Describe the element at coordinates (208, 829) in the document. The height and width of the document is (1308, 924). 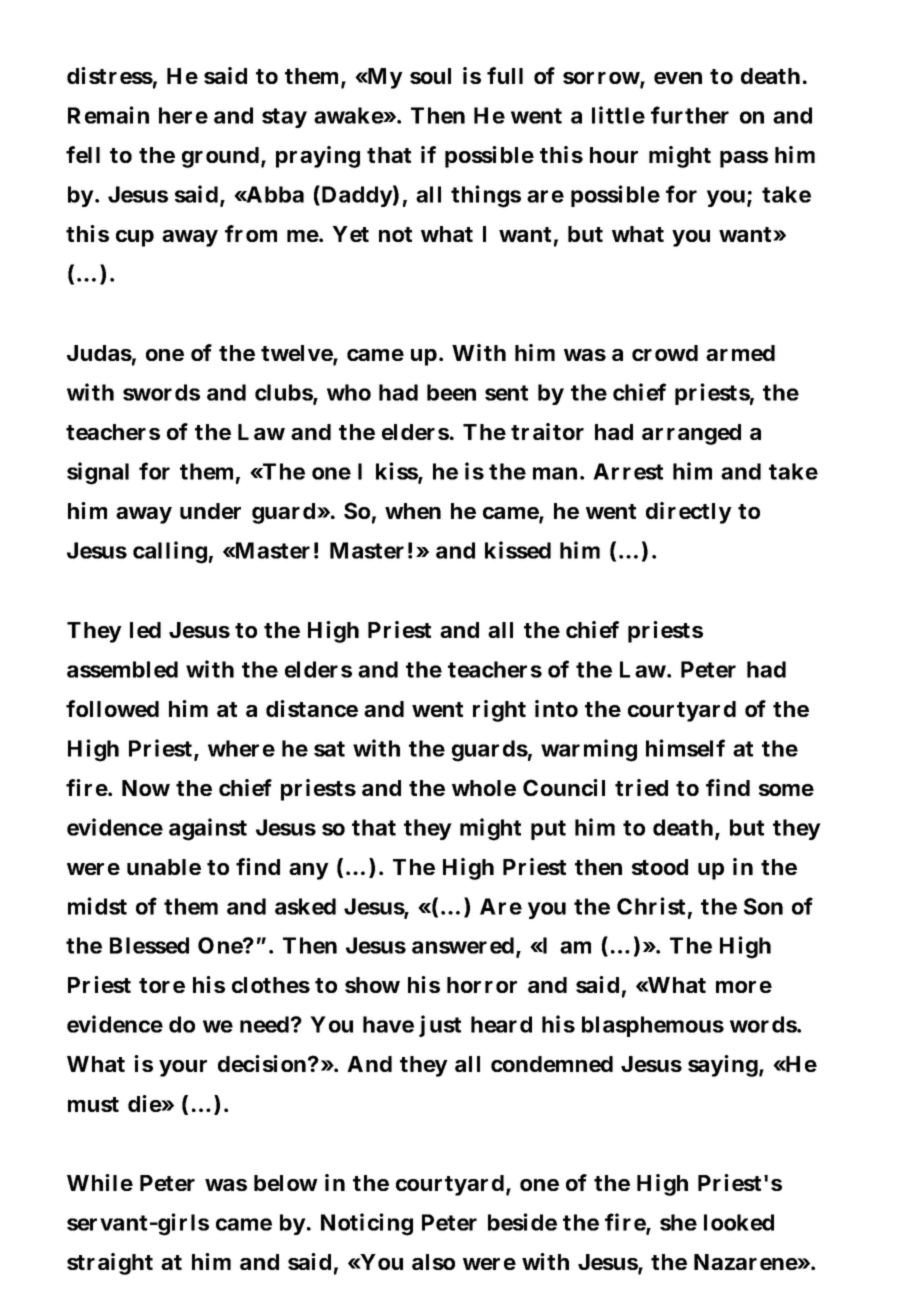
I see `against` at that location.
